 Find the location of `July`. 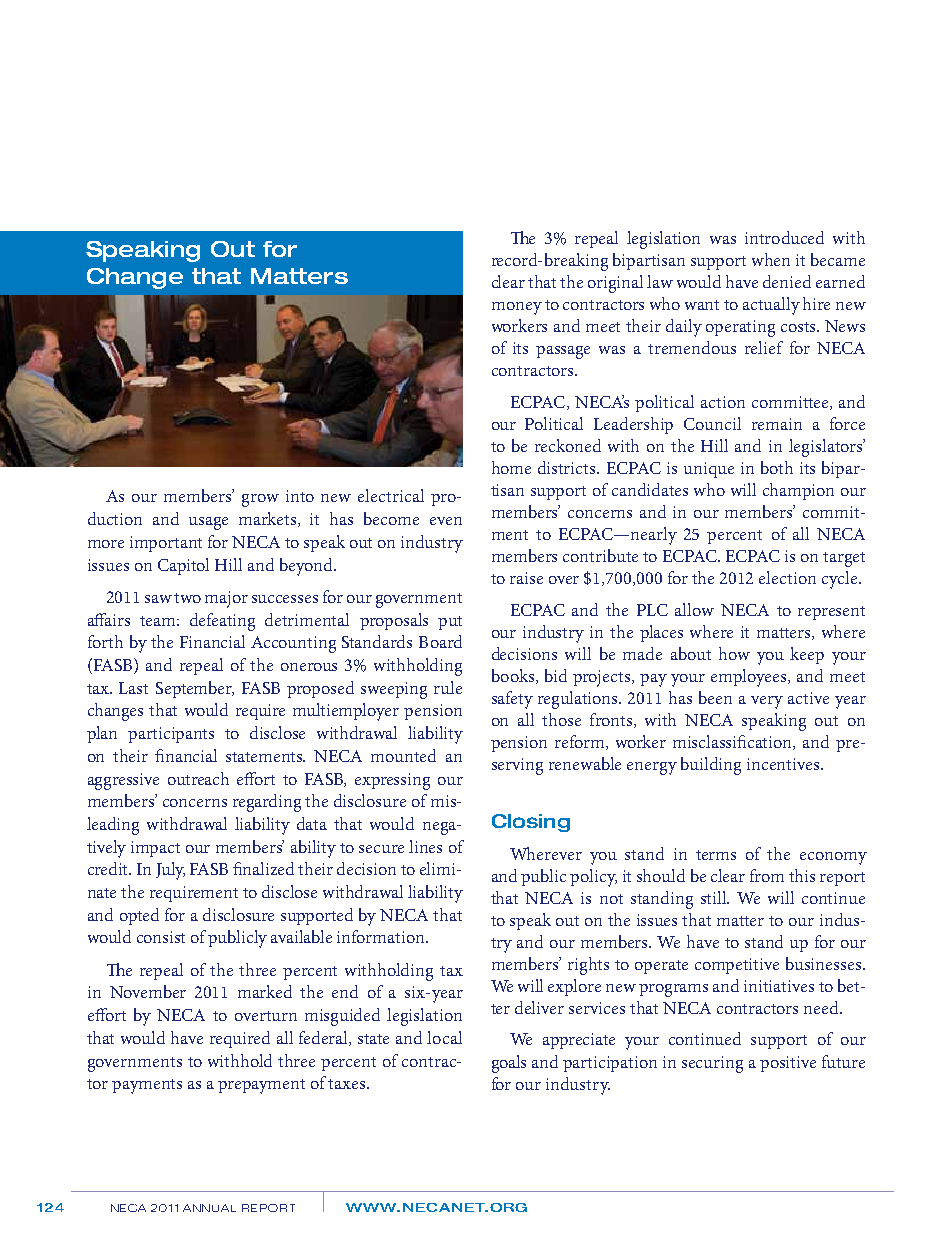

July is located at coordinates (170, 871).
